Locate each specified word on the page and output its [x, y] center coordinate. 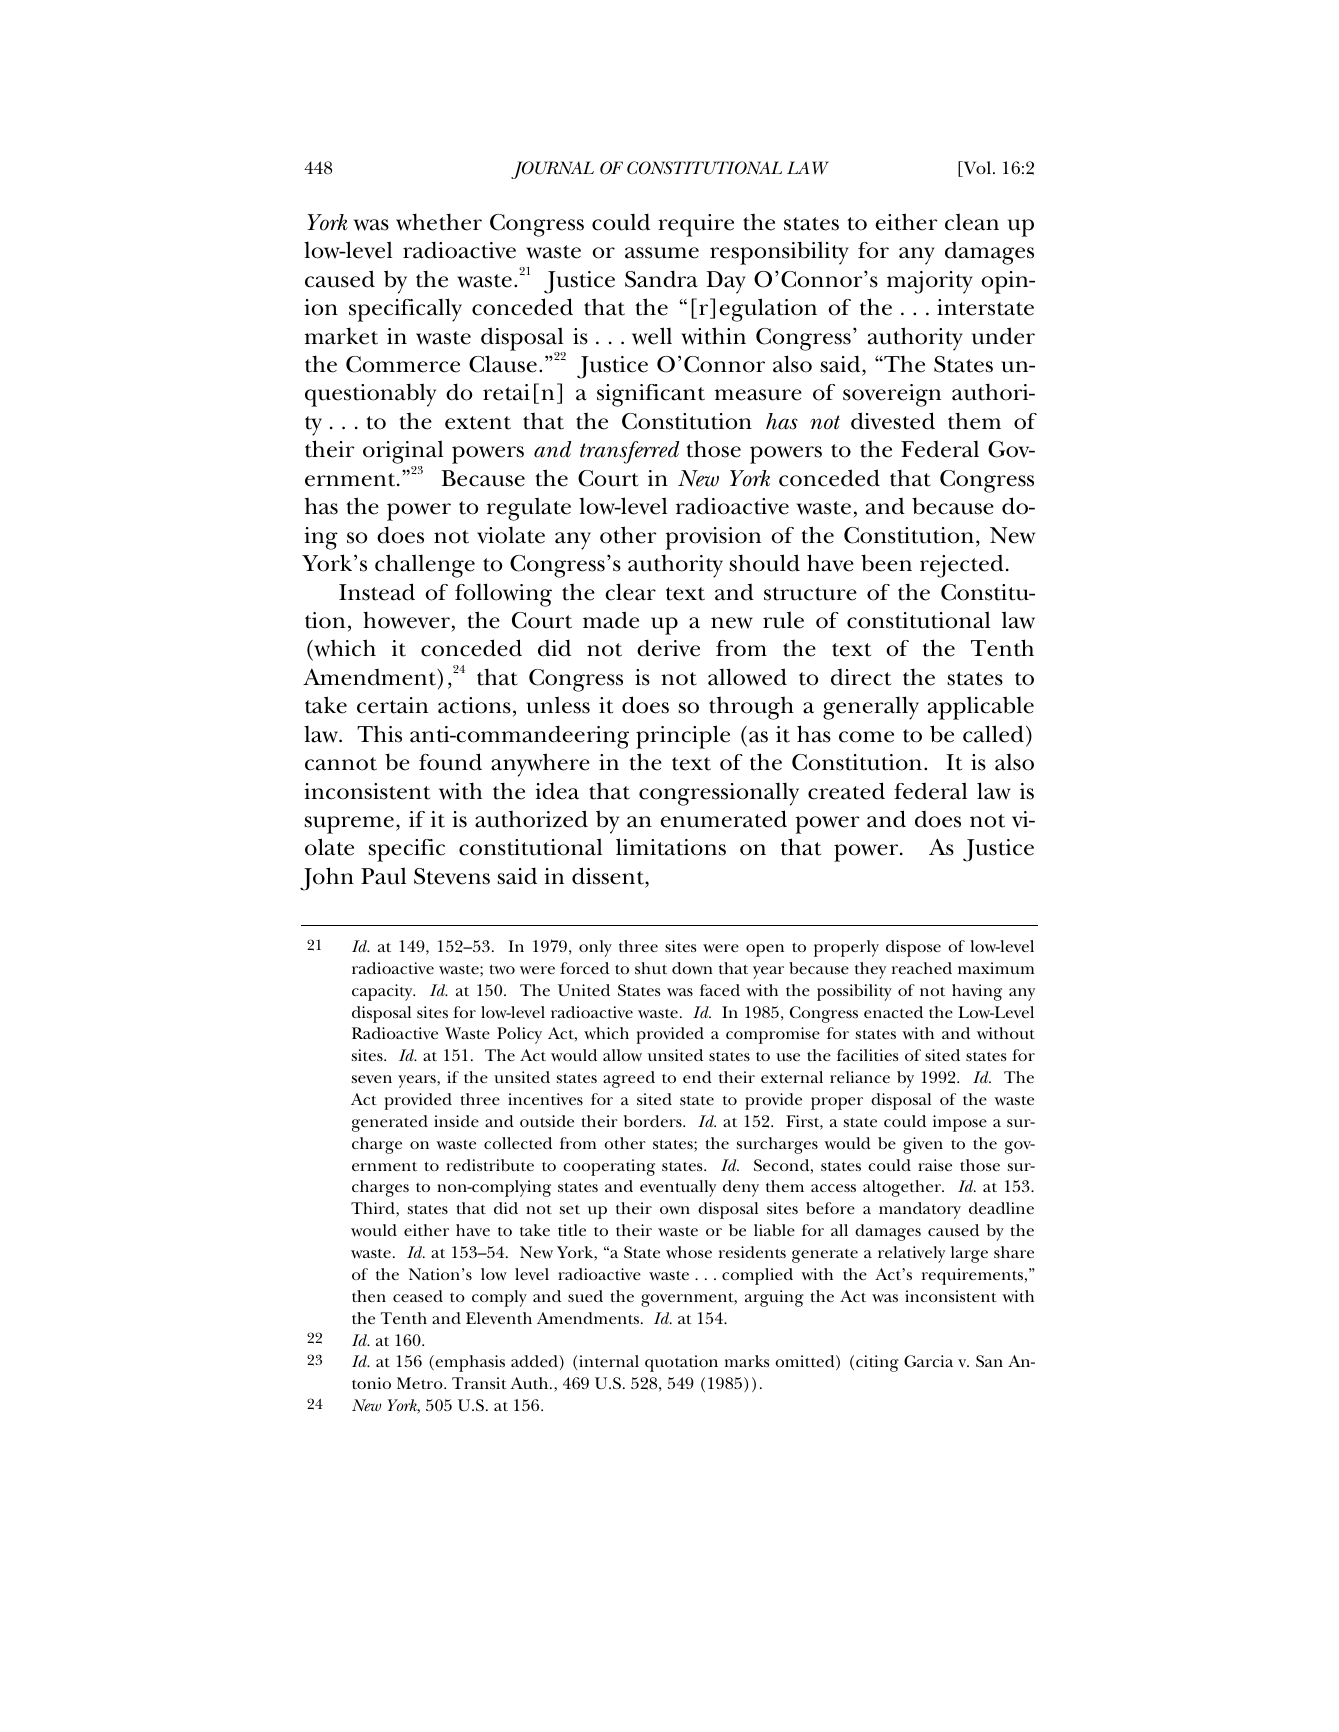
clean [972, 222]
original [403, 453]
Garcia [928, 1361]
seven [372, 1079]
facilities [867, 1055]
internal [609, 1361]
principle [683, 737]
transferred [630, 452]
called [993, 734]
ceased [418, 1296]
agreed [629, 1079]
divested [893, 421]
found [450, 762]
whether [439, 222]
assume [662, 253]
